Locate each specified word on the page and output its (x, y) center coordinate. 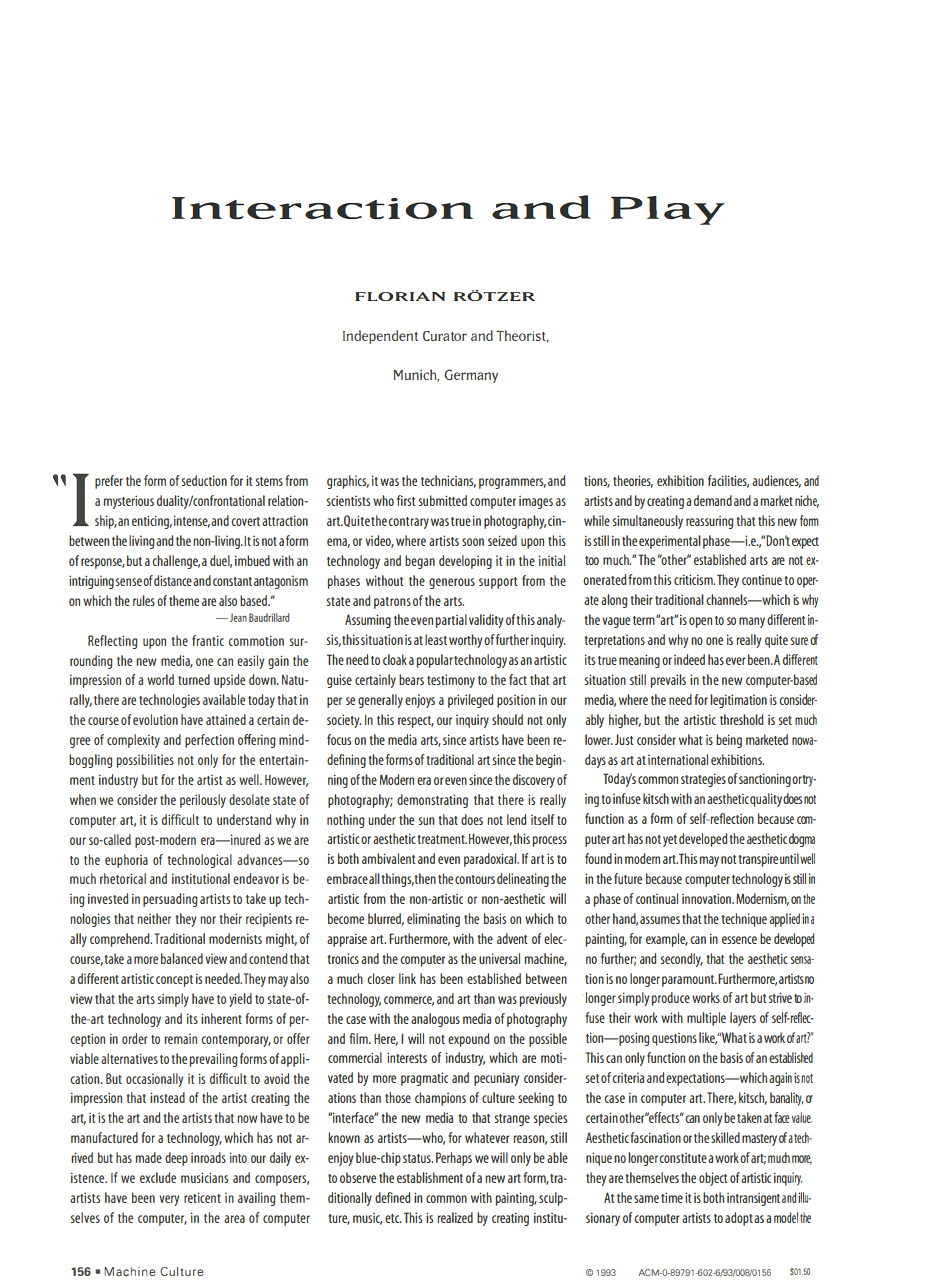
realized (455, 1217)
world (160, 679)
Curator (445, 336)
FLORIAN (400, 296)
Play (668, 210)
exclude (158, 1177)
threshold (742, 719)
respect (416, 722)
